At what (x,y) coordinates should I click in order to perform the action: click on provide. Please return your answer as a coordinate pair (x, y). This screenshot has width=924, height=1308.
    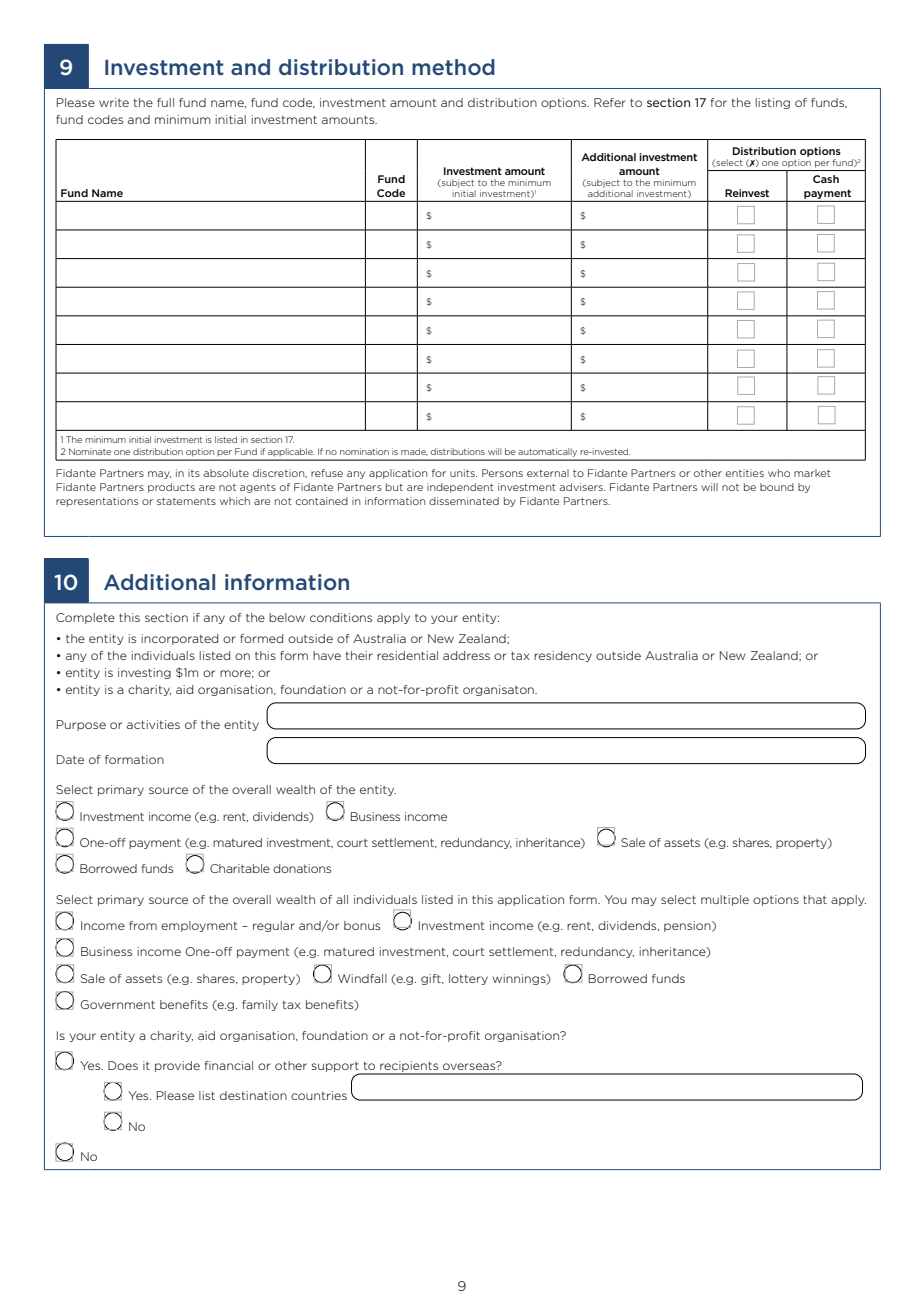
    Looking at the image, I should click on (177, 1066).
